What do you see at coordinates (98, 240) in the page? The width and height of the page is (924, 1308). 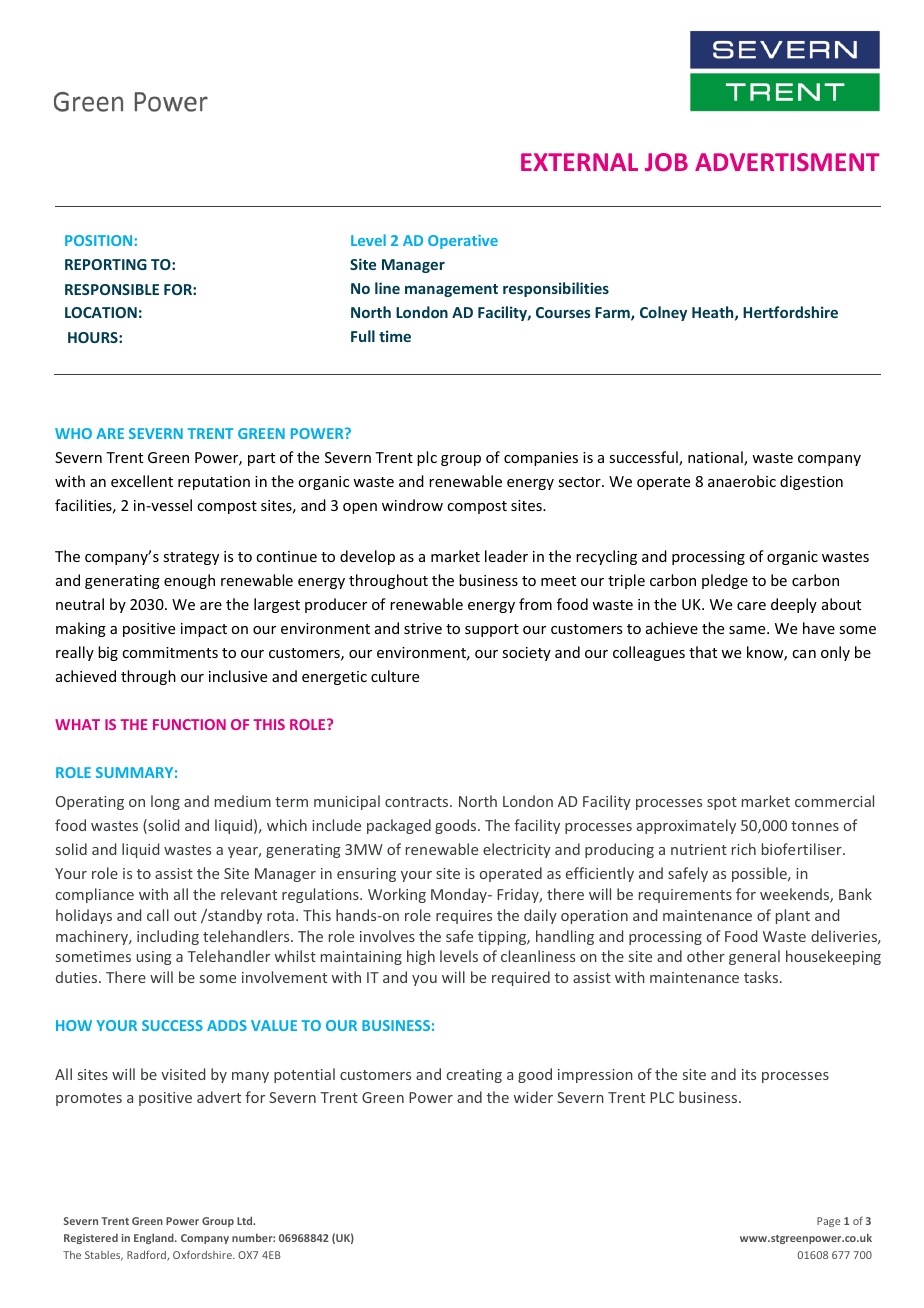 I see `POSITION` at bounding box center [98, 240].
